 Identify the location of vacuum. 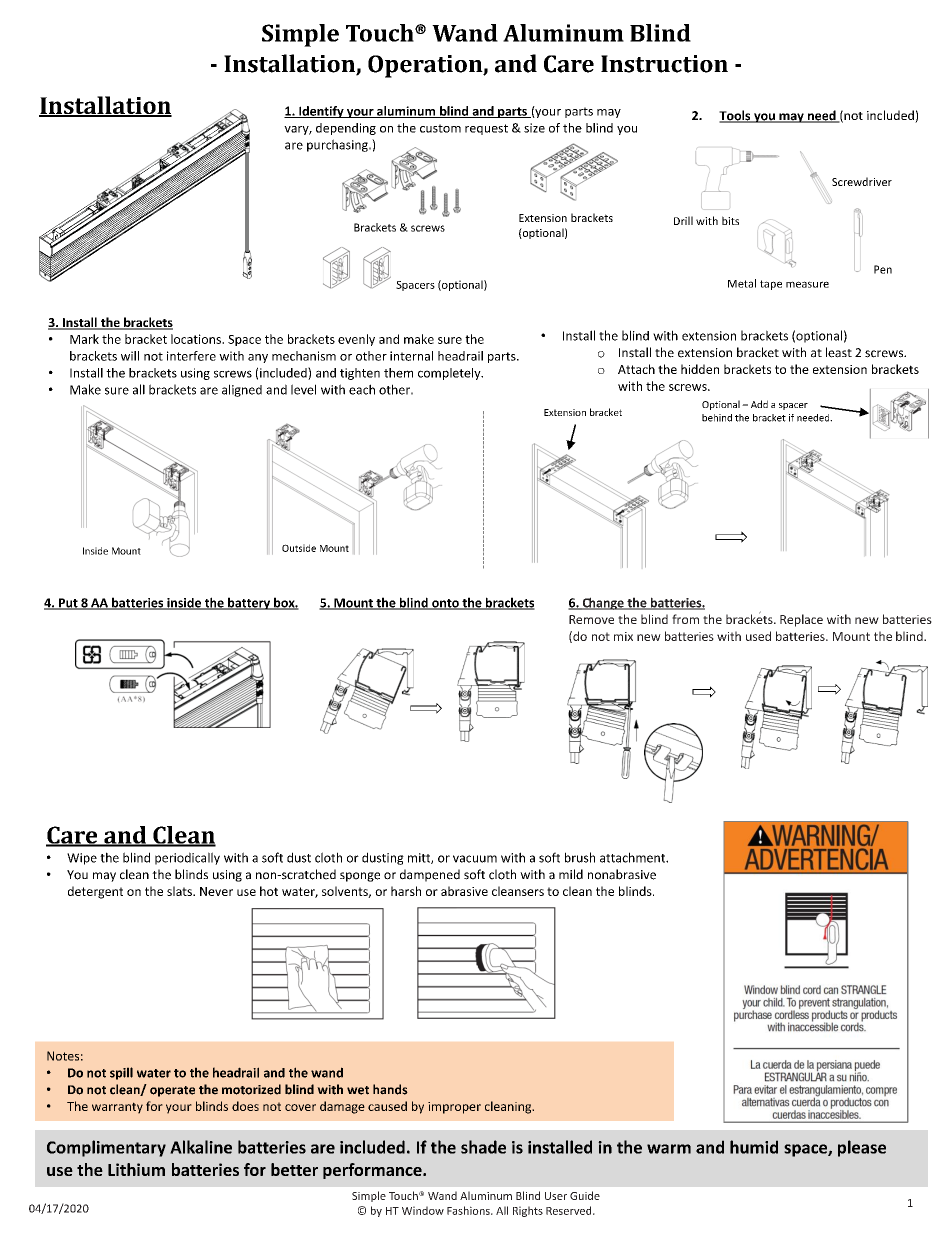
(475, 859).
